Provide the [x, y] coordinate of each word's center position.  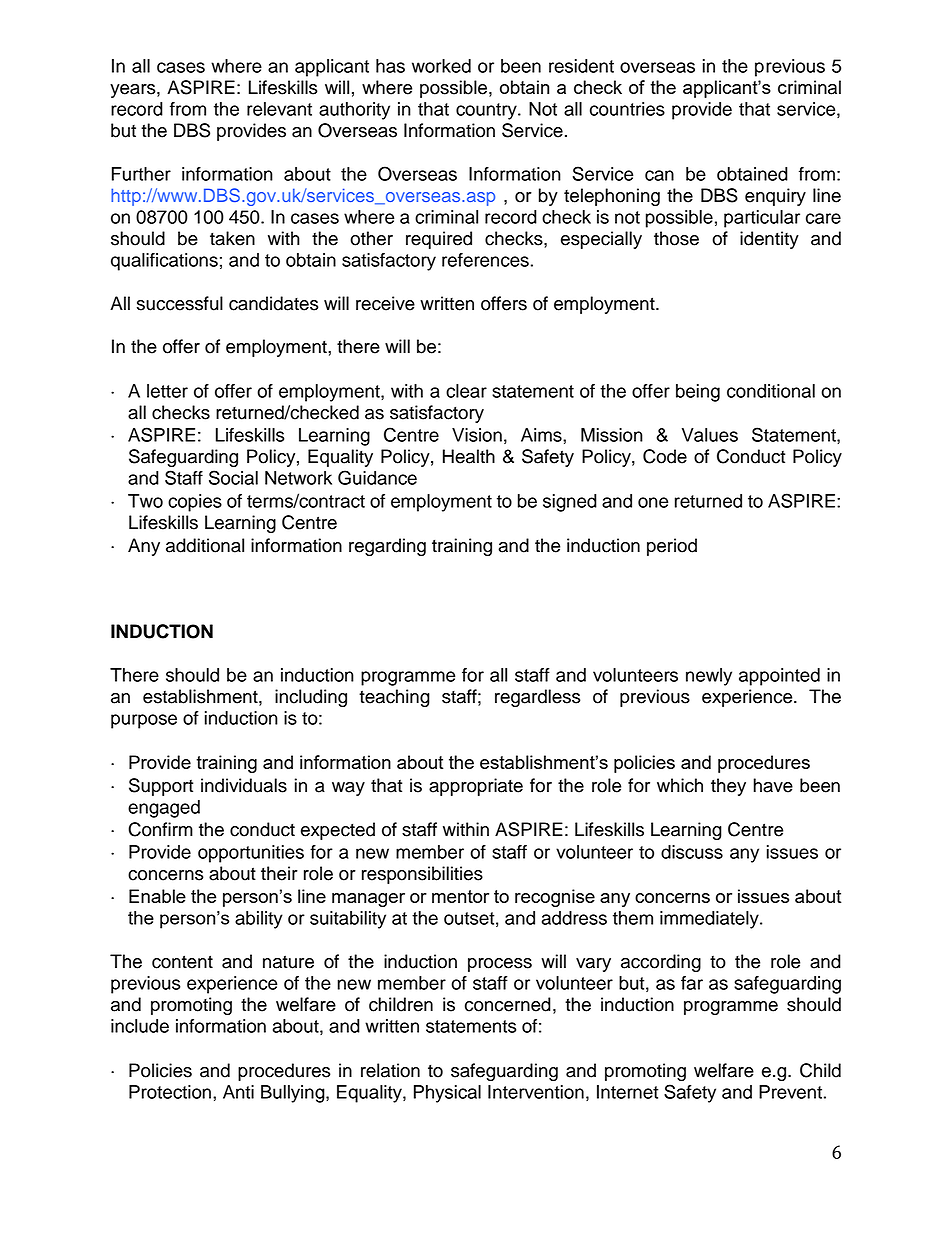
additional [205, 545]
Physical [447, 1094]
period [672, 547]
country [487, 111]
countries [627, 109]
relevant [279, 109]
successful [180, 303]
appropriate [476, 787]
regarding [387, 547]
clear [466, 391]
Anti [238, 1092]
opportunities [251, 854]
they [728, 787]
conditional [771, 391]
